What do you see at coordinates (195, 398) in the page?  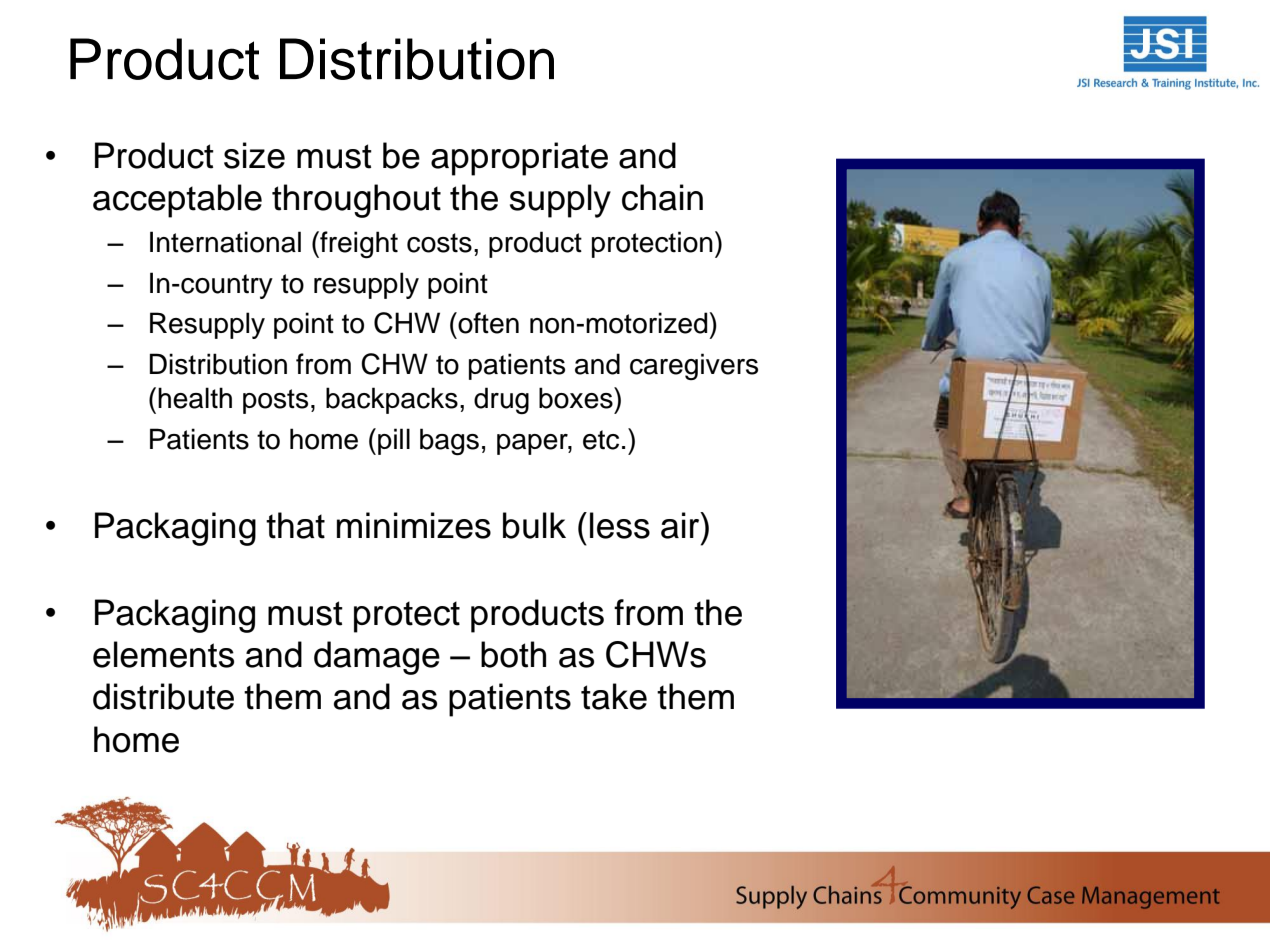 I see `health` at bounding box center [195, 398].
